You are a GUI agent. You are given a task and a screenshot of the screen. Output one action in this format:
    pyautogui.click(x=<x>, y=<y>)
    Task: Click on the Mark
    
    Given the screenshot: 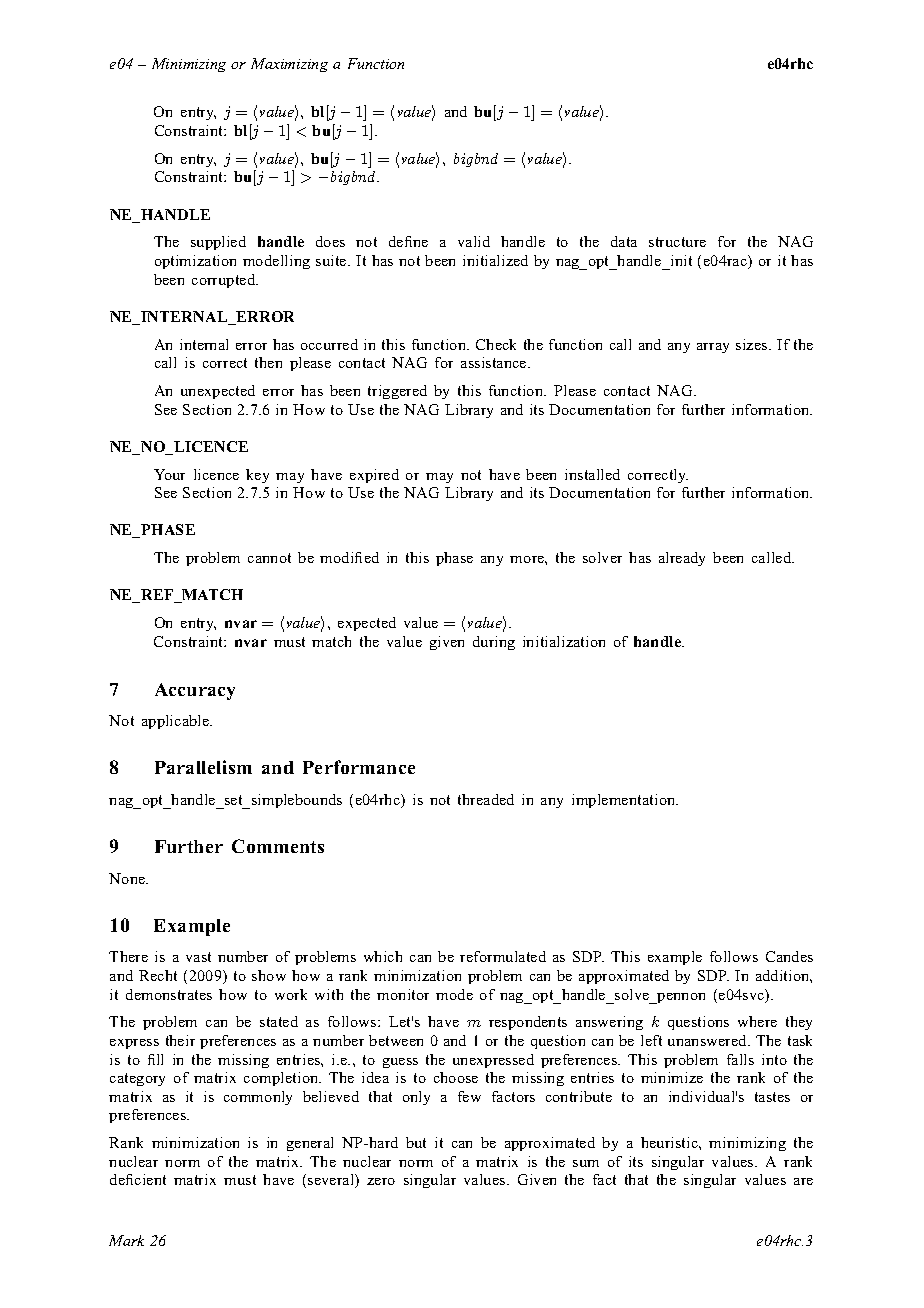 What is the action you would take?
    pyautogui.click(x=126, y=1240)
